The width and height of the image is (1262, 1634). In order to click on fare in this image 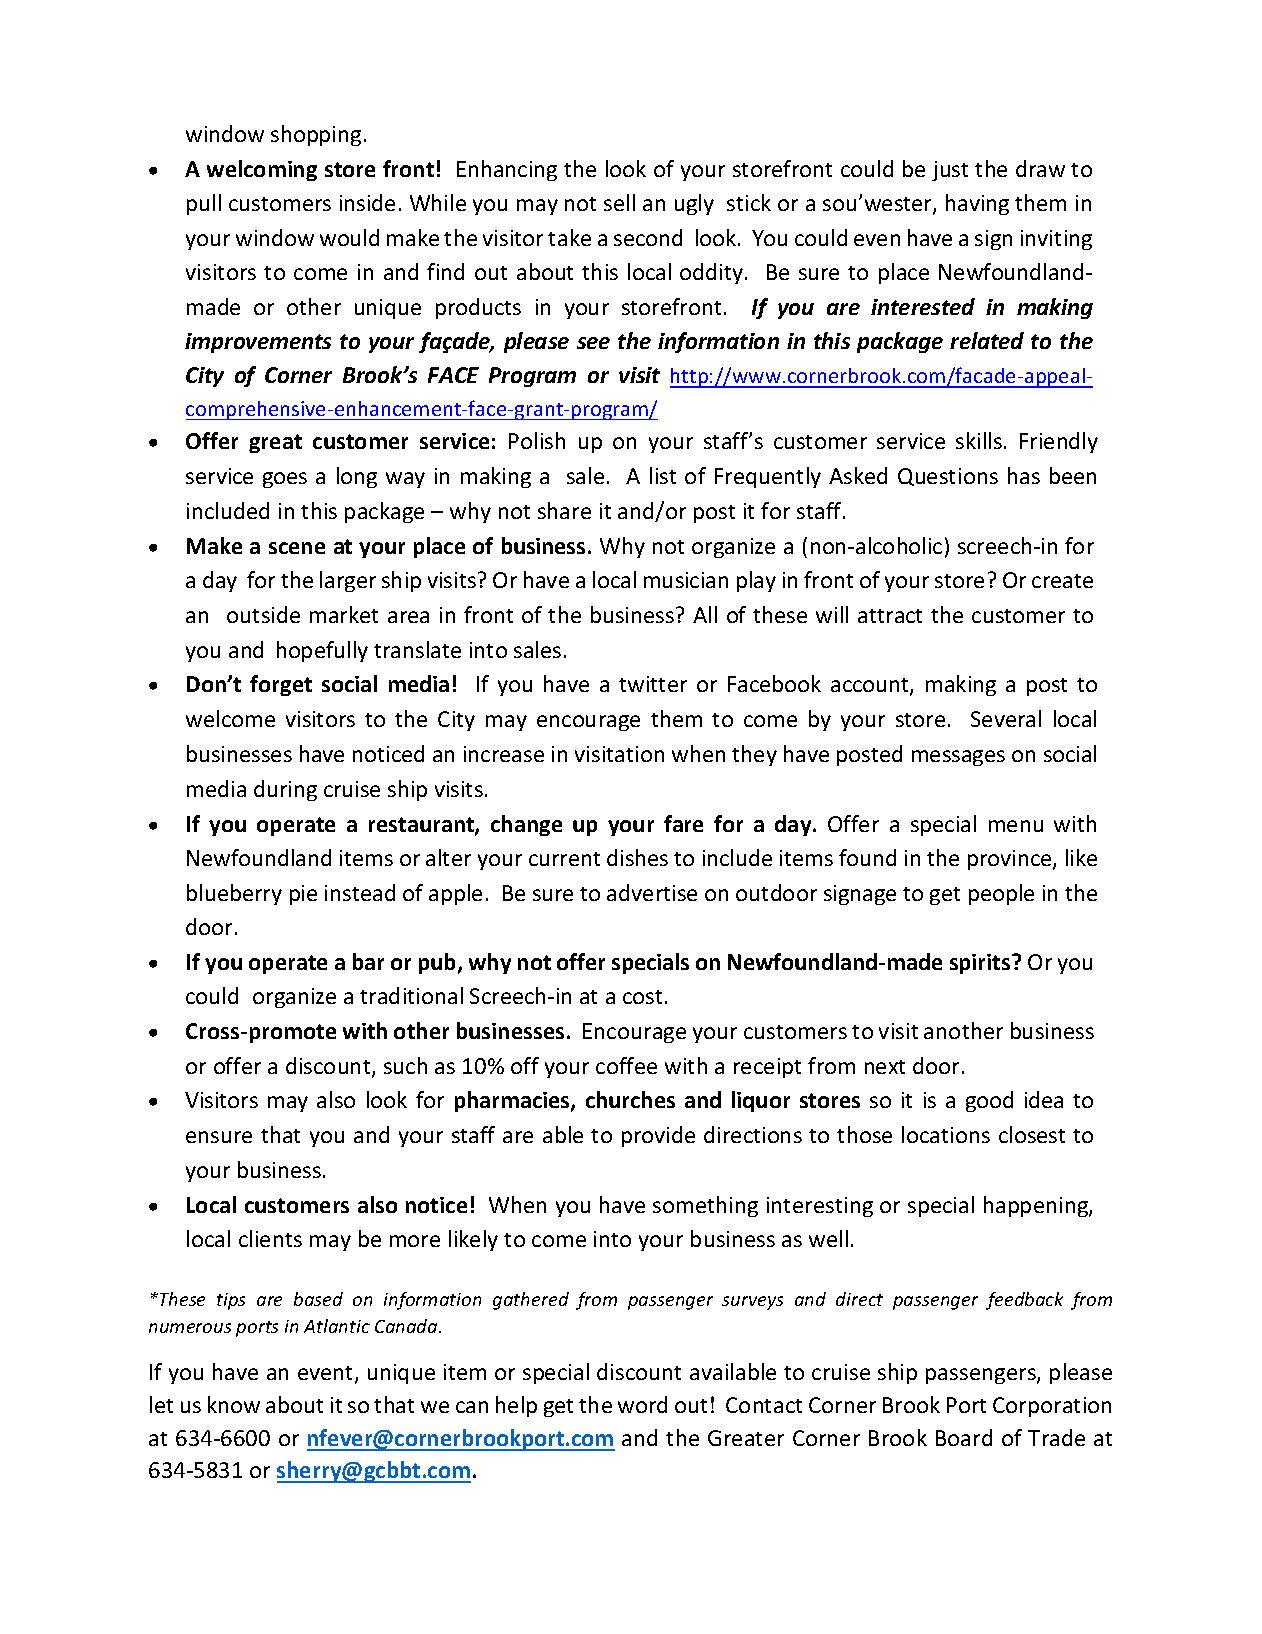, I will do `click(683, 823)`.
